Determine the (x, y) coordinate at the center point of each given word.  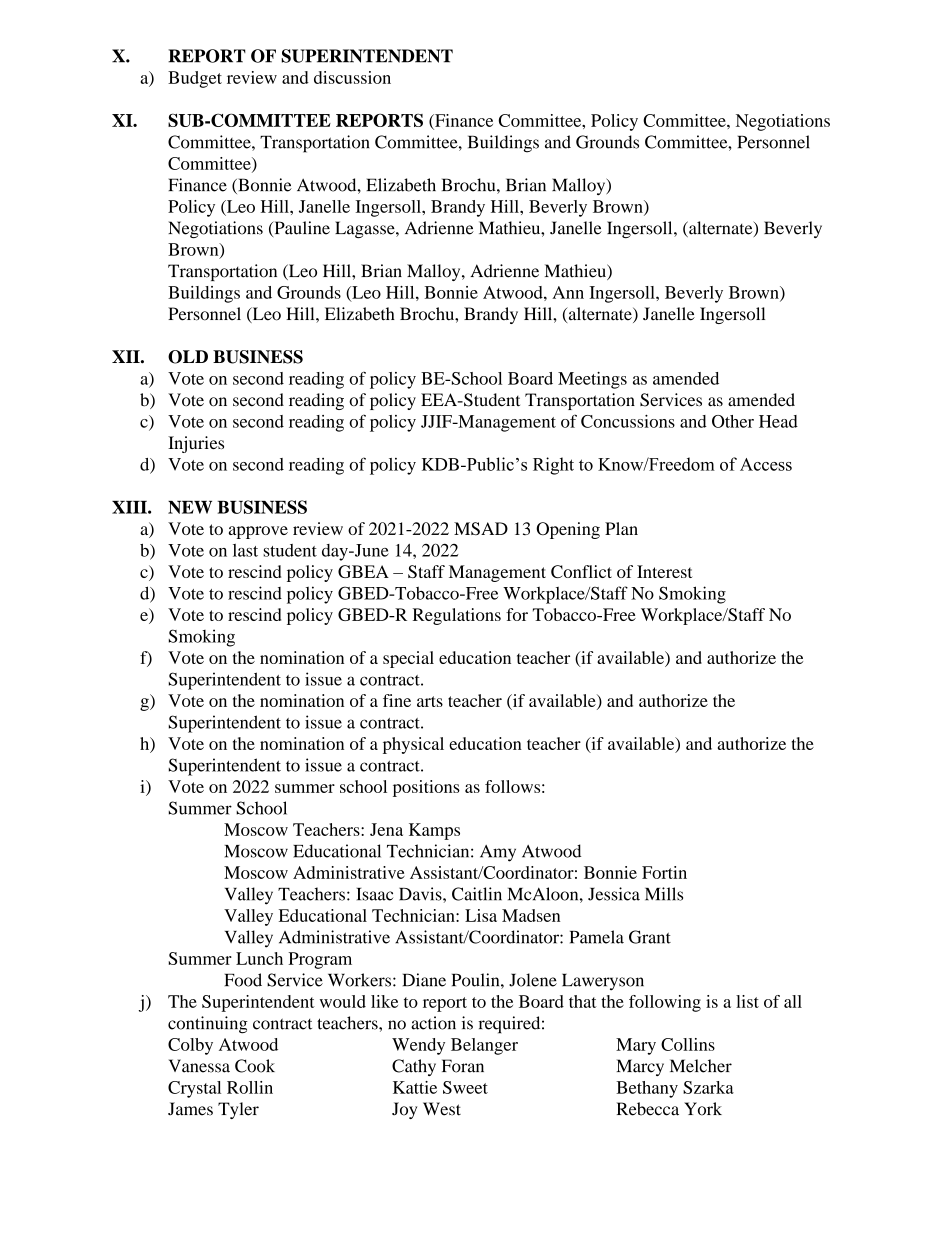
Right (553, 466)
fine (397, 700)
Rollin (250, 1087)
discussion (352, 77)
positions (426, 788)
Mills (664, 894)
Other (733, 421)
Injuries (196, 444)
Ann (568, 292)
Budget (195, 79)
